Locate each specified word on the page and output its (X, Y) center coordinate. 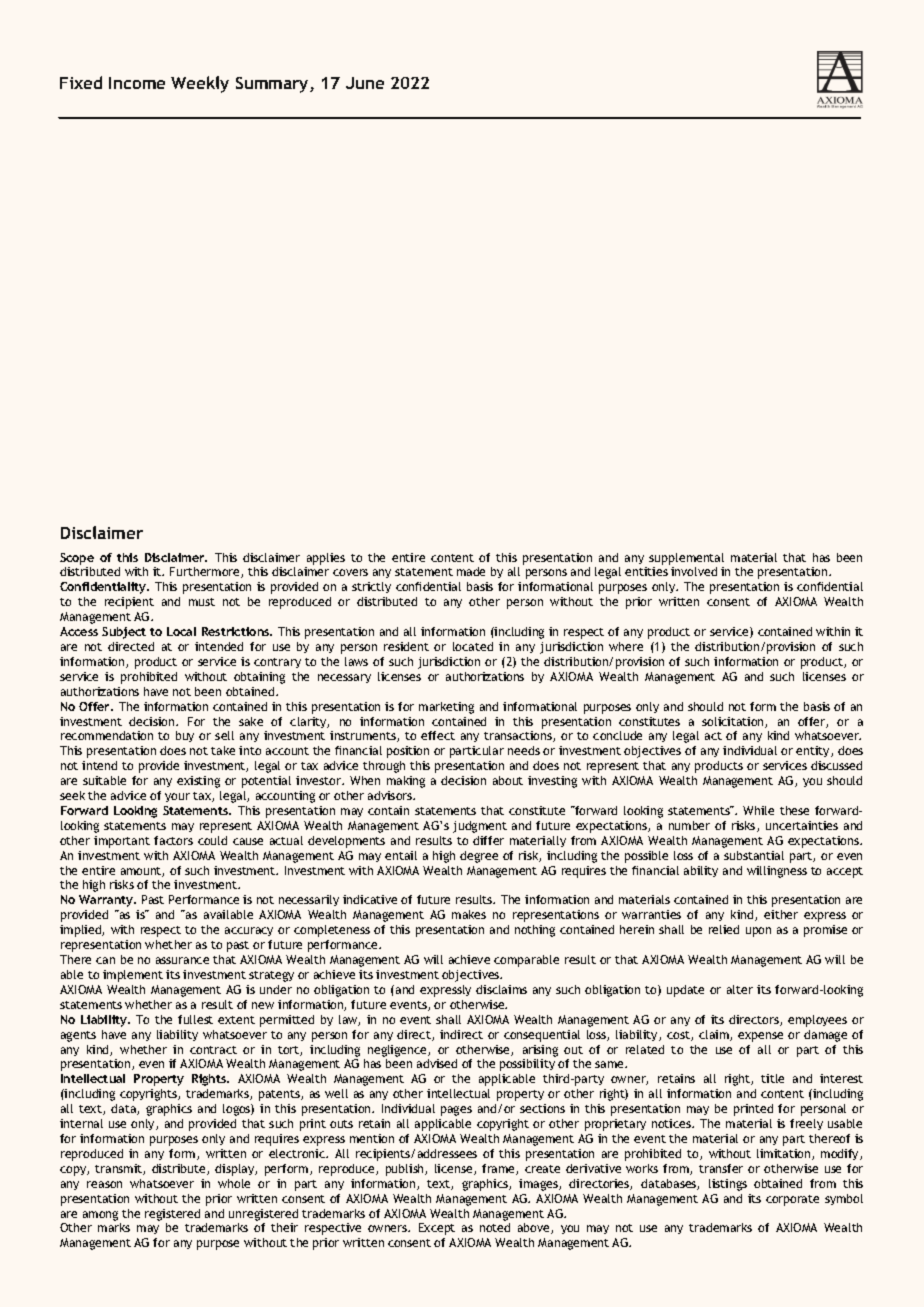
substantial (754, 855)
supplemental (686, 559)
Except (437, 1229)
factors (173, 840)
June (365, 83)
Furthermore (206, 572)
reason (104, 1184)
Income (137, 83)
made (471, 571)
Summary (273, 85)
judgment (480, 827)
